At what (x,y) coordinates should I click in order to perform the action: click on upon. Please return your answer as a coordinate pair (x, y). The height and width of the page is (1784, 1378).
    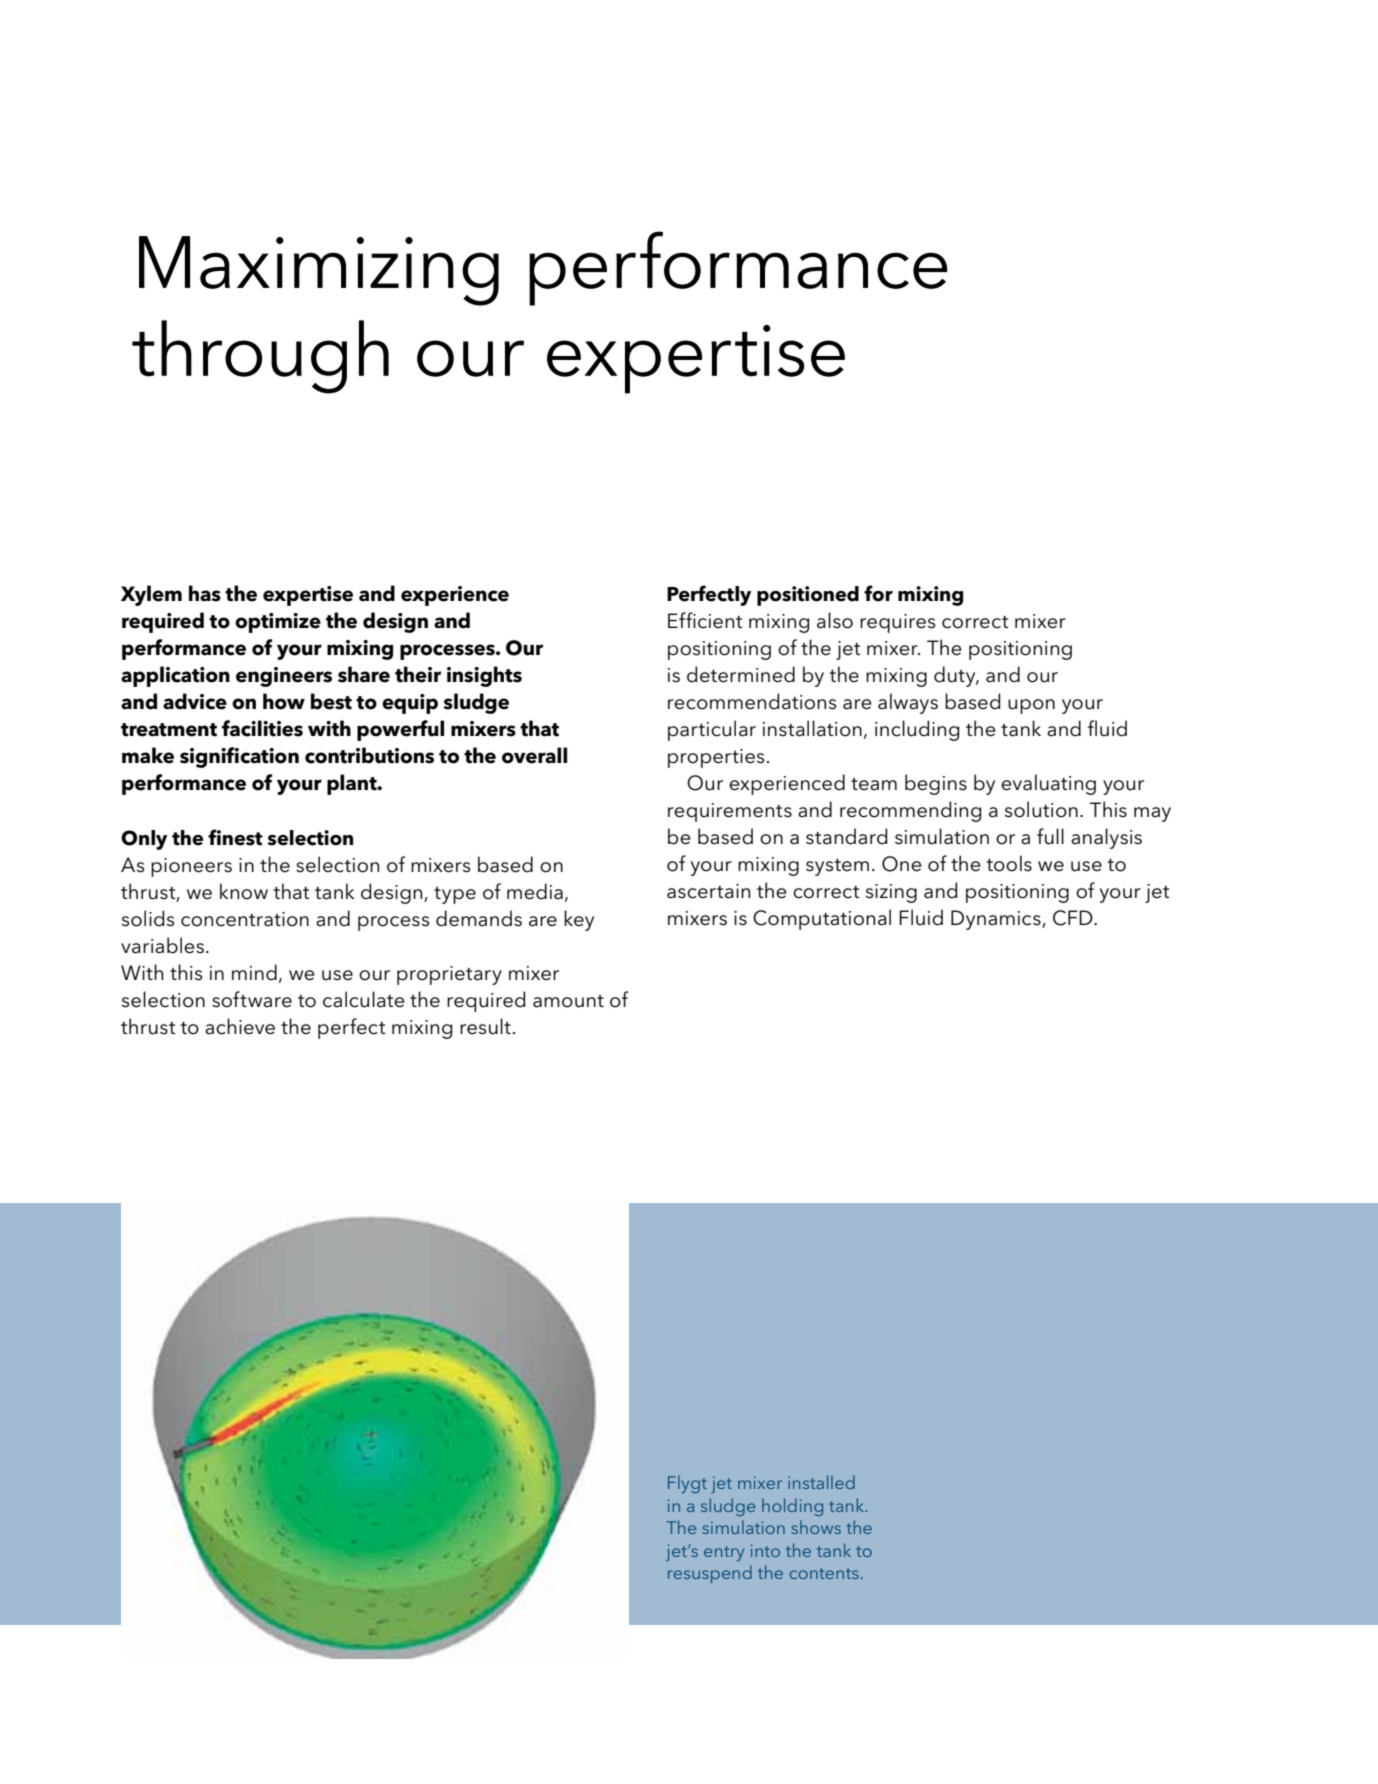
    Looking at the image, I should click on (1031, 706).
